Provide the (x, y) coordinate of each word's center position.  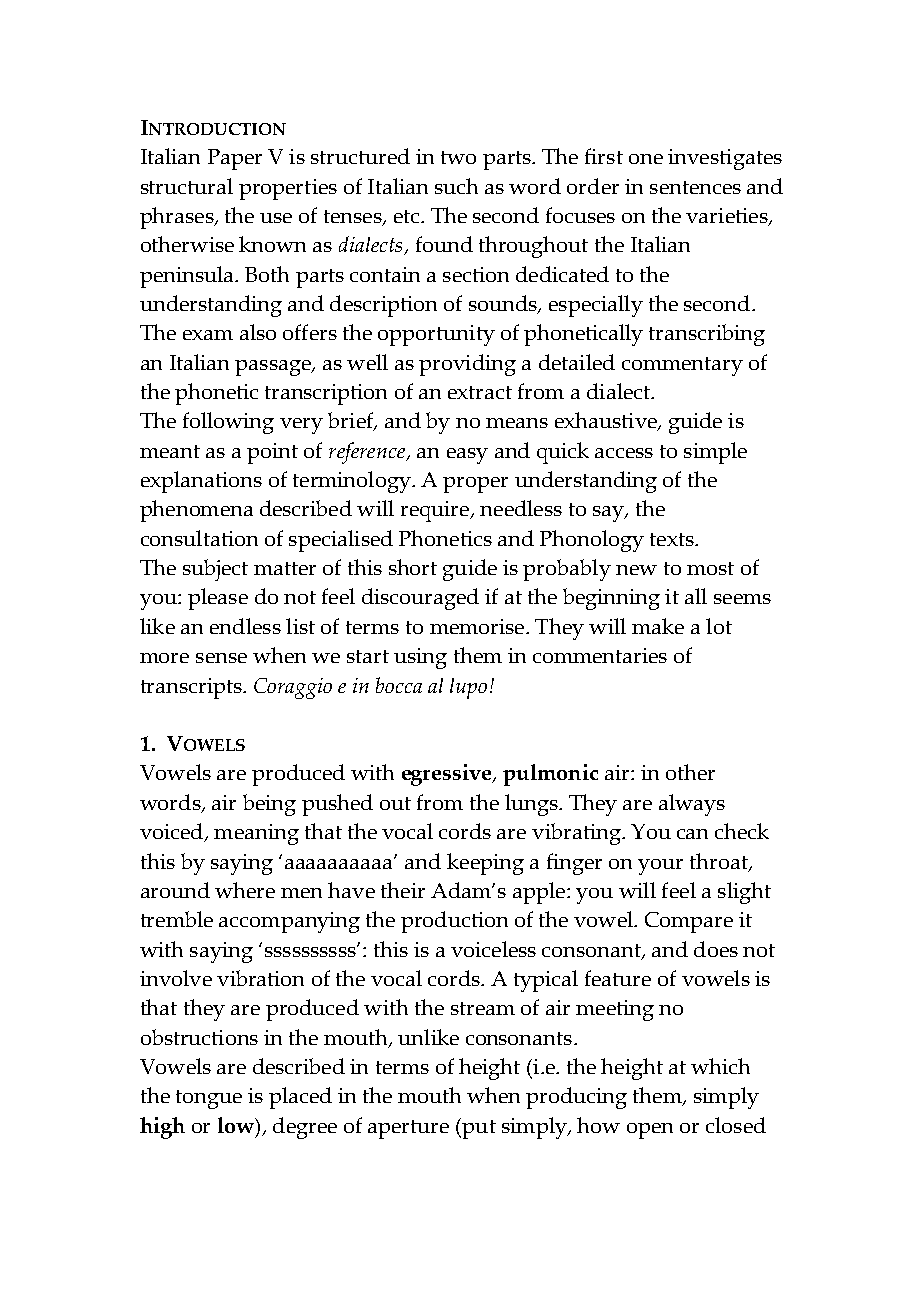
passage (274, 368)
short (413, 567)
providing (467, 365)
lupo (468, 688)
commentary (682, 366)
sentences (695, 187)
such (456, 186)
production (454, 922)
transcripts (192, 688)
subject (215, 570)
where (245, 890)
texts (673, 539)
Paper (235, 159)
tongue (209, 1099)
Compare (689, 922)
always (692, 805)
